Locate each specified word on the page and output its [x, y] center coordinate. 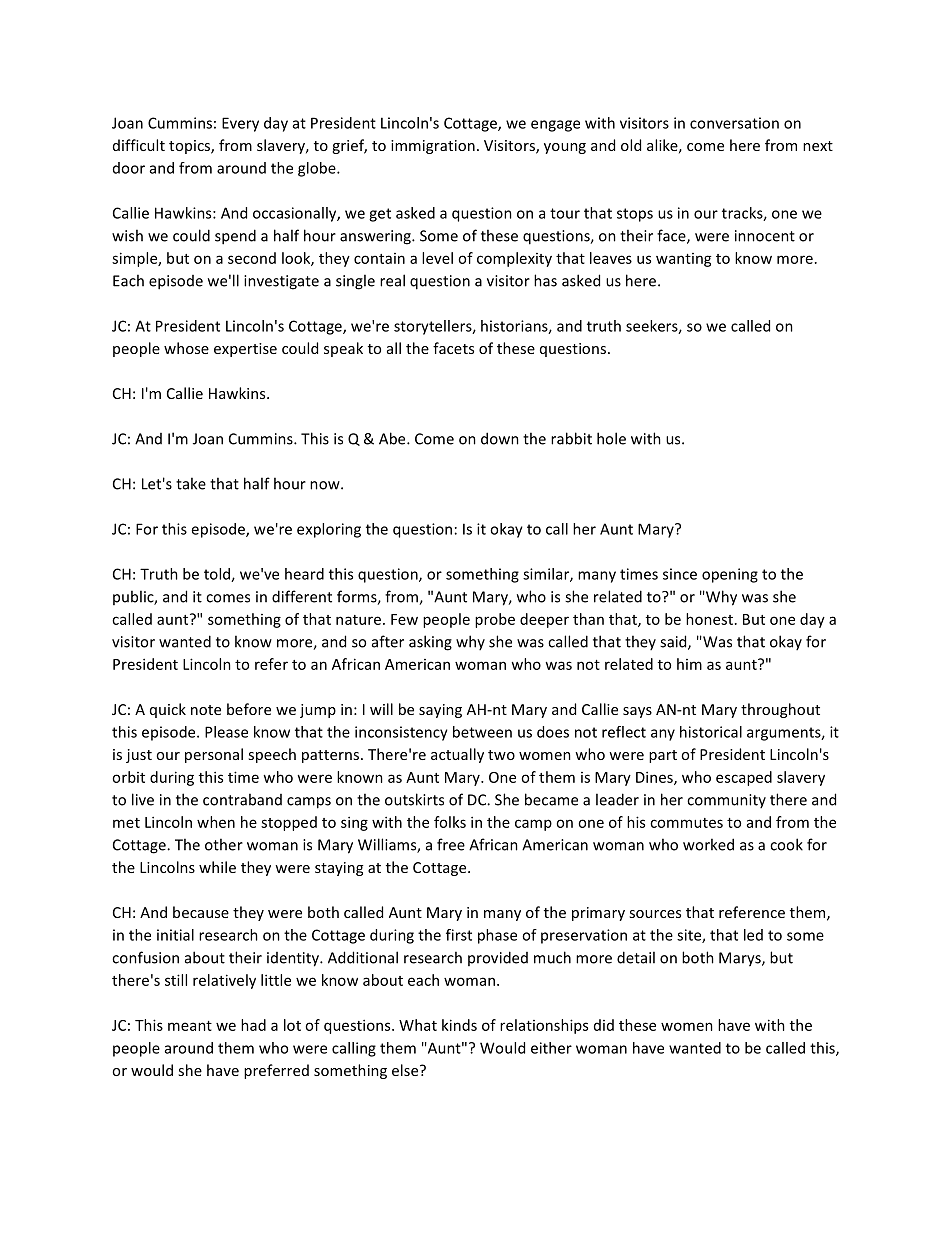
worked [708, 844]
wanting [684, 260]
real [392, 280]
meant [190, 1026]
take [191, 483]
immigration [433, 147]
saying [440, 711]
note [206, 710]
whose [186, 348]
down [500, 438]
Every [240, 124]
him [689, 664]
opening [730, 575]
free [451, 844]
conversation [734, 123]
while [217, 867]
